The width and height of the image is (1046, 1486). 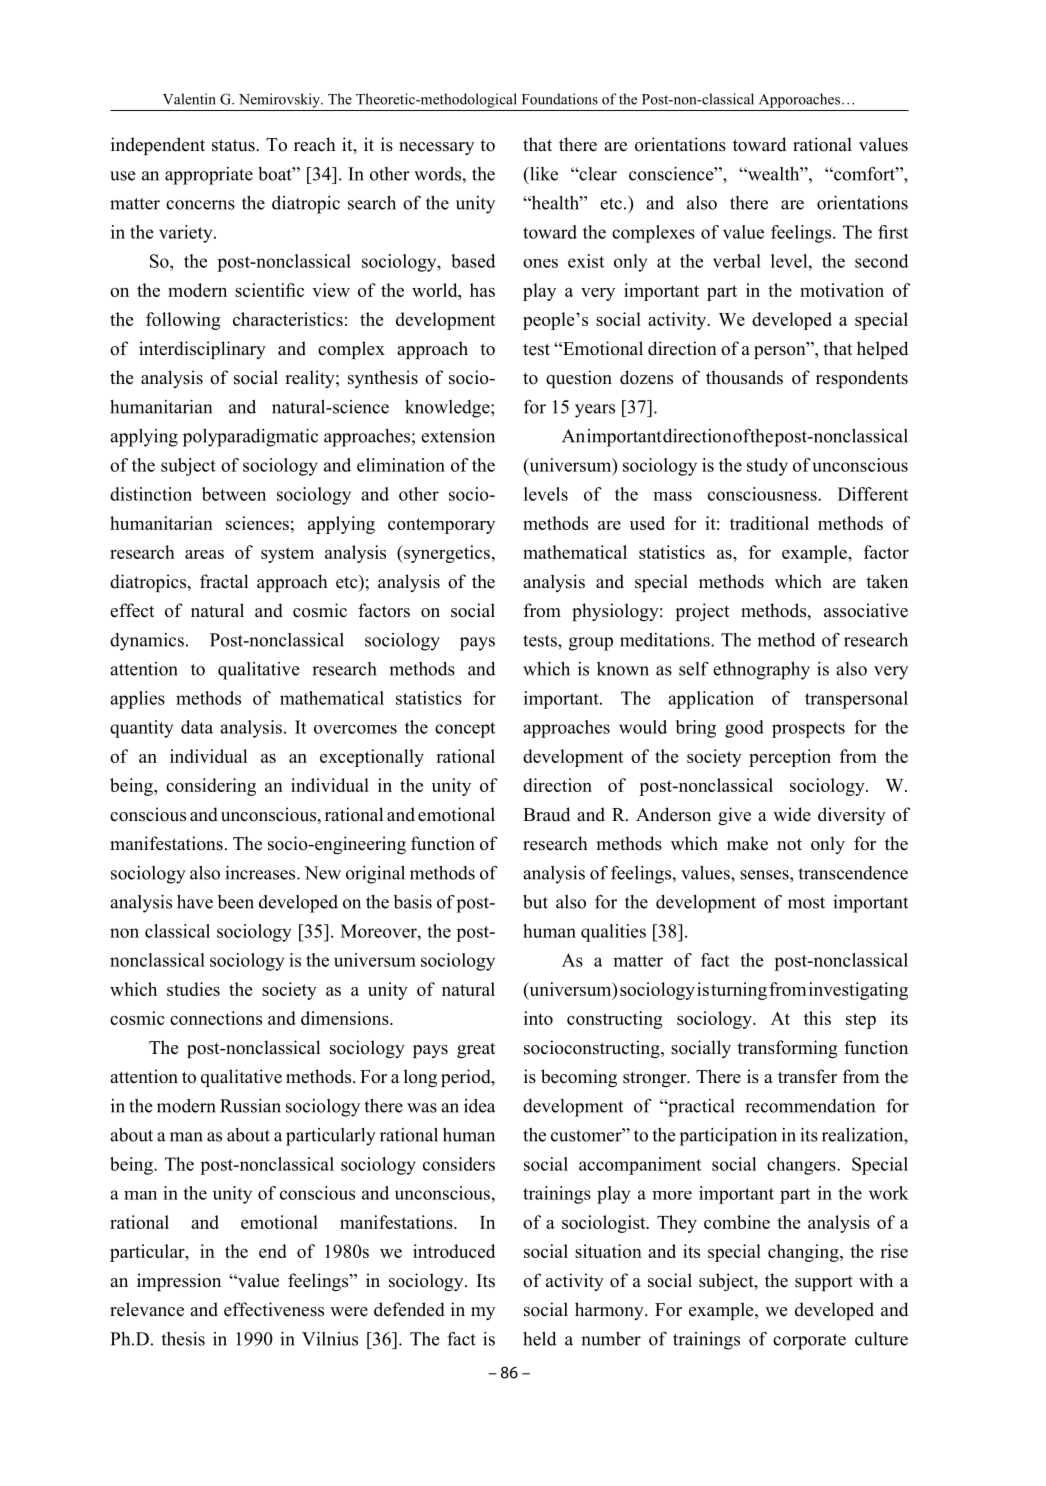 What do you see at coordinates (539, 1339) in the image?
I see `held` at bounding box center [539, 1339].
